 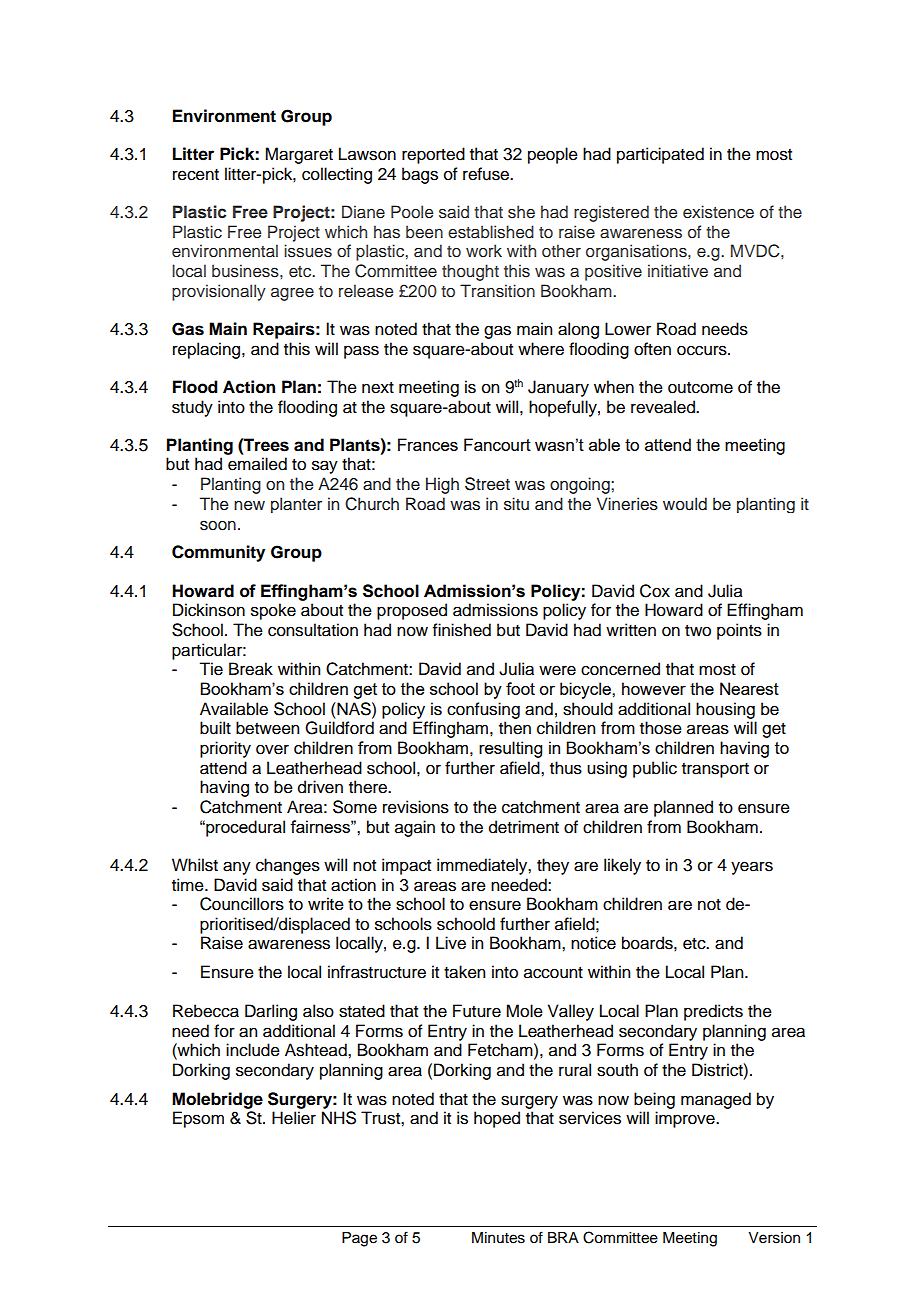 I want to click on Margaret, so click(x=299, y=155).
